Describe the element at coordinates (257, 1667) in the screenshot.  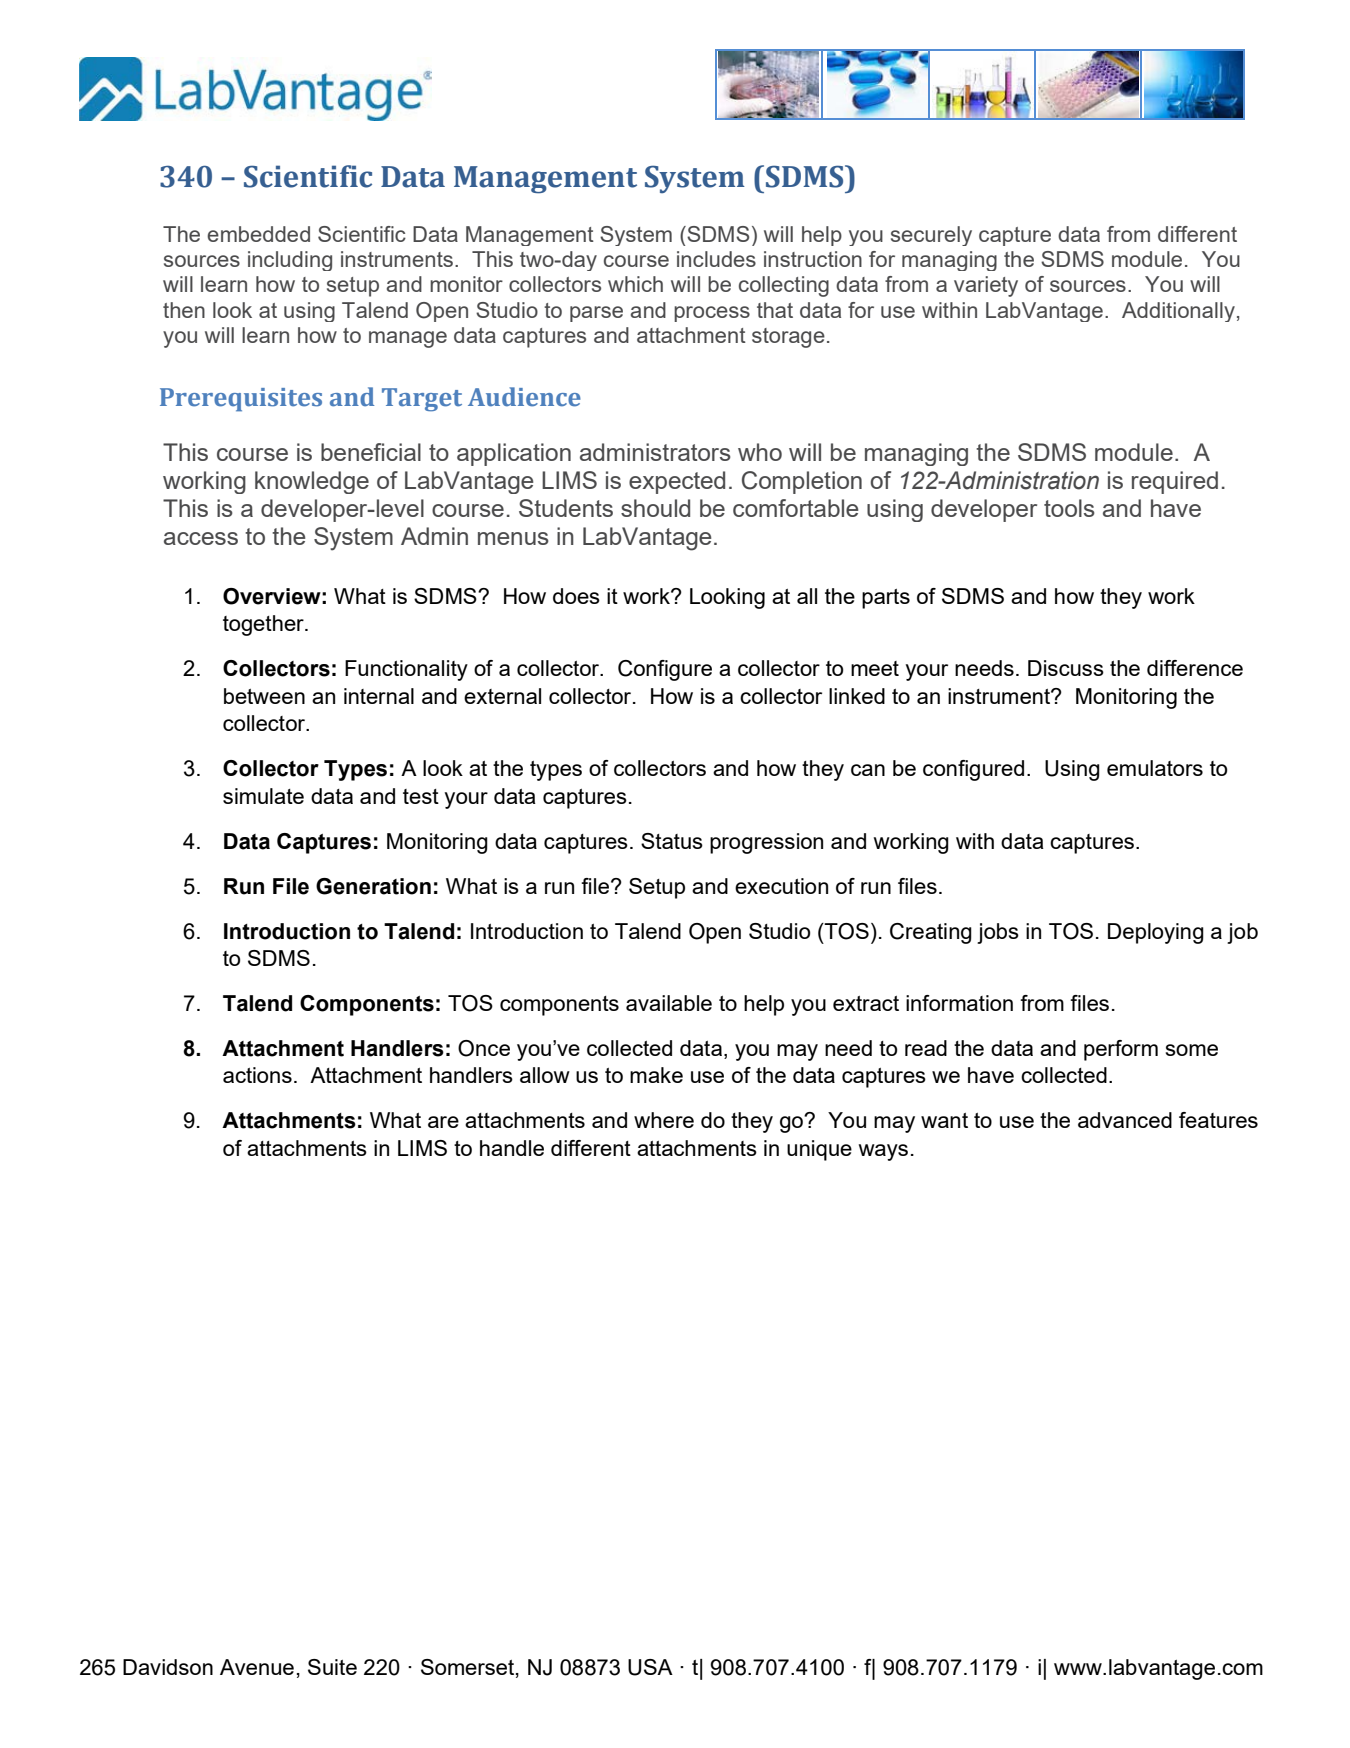
I see `Avenue` at that location.
